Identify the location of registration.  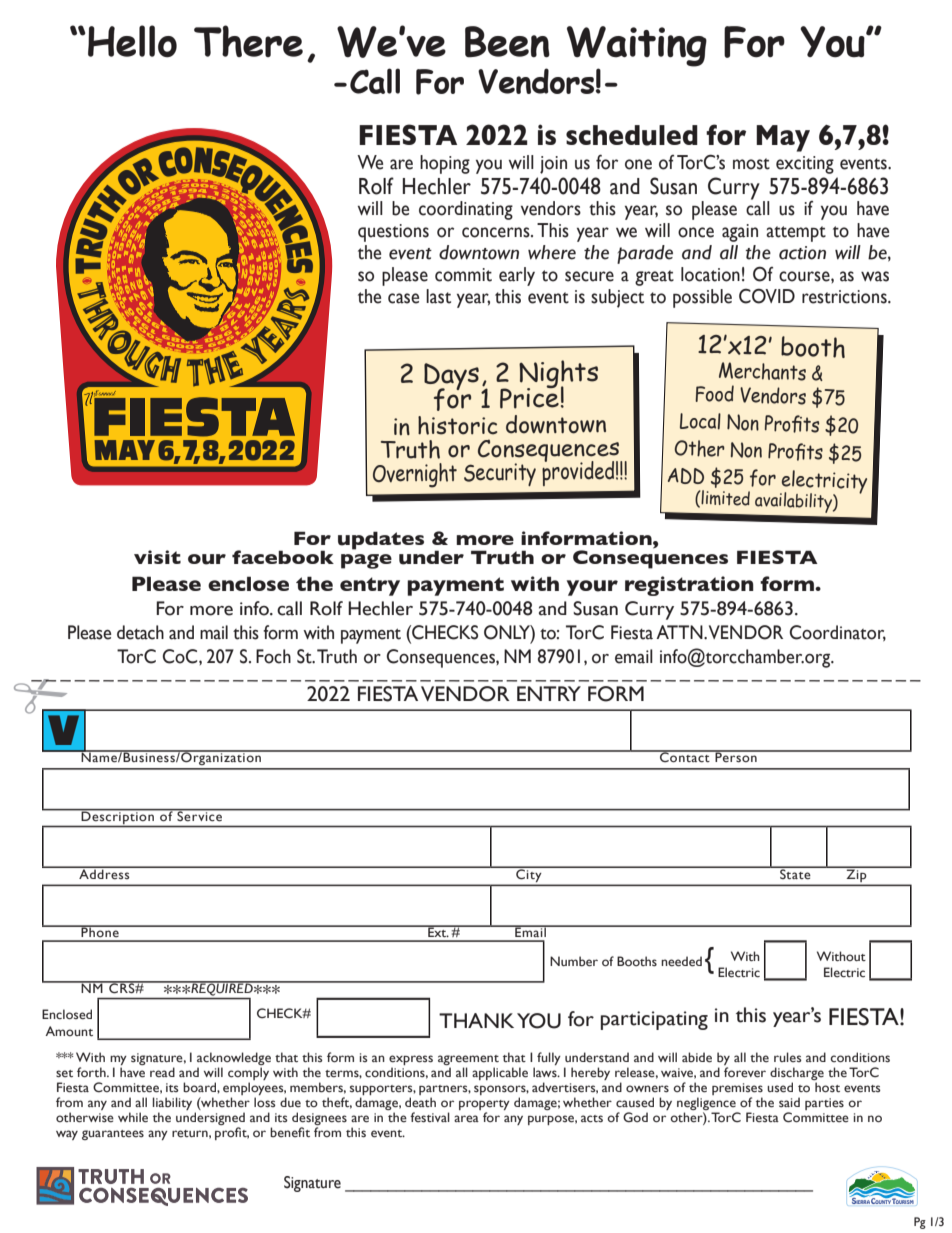
(689, 586).
